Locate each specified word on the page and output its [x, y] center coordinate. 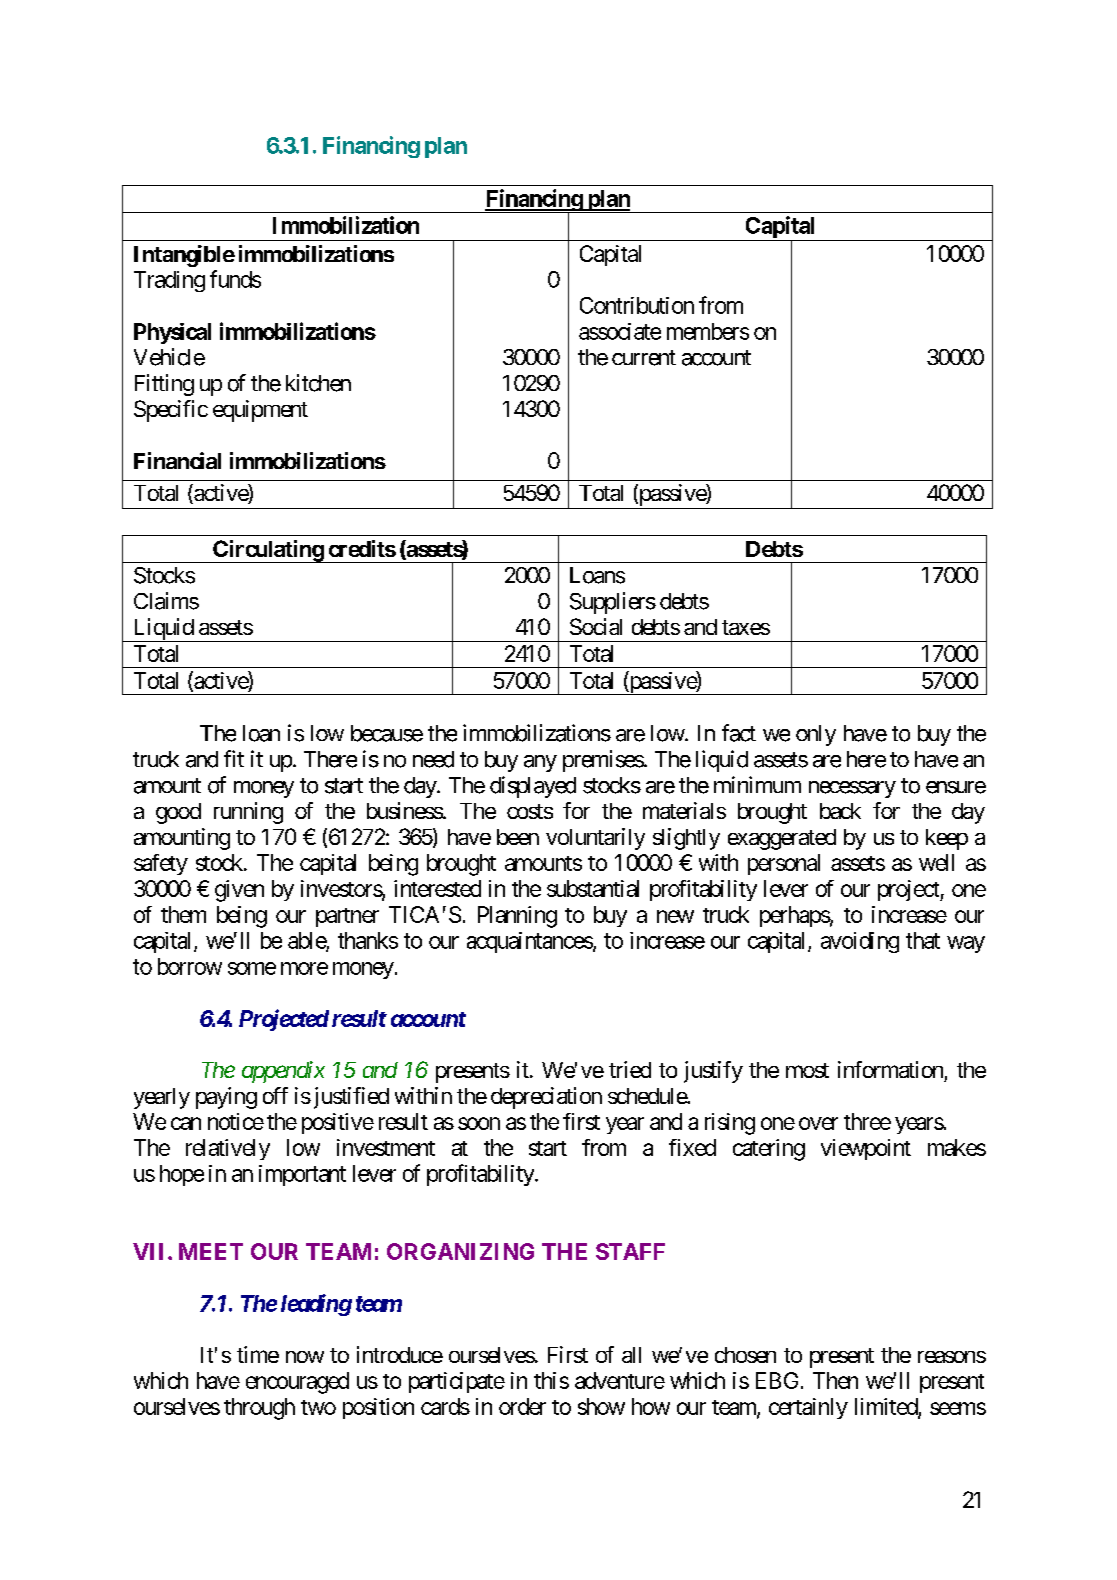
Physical [172, 333]
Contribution [637, 305]
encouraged [297, 1383]
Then [835, 1380]
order [522, 1406]
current [644, 358]
